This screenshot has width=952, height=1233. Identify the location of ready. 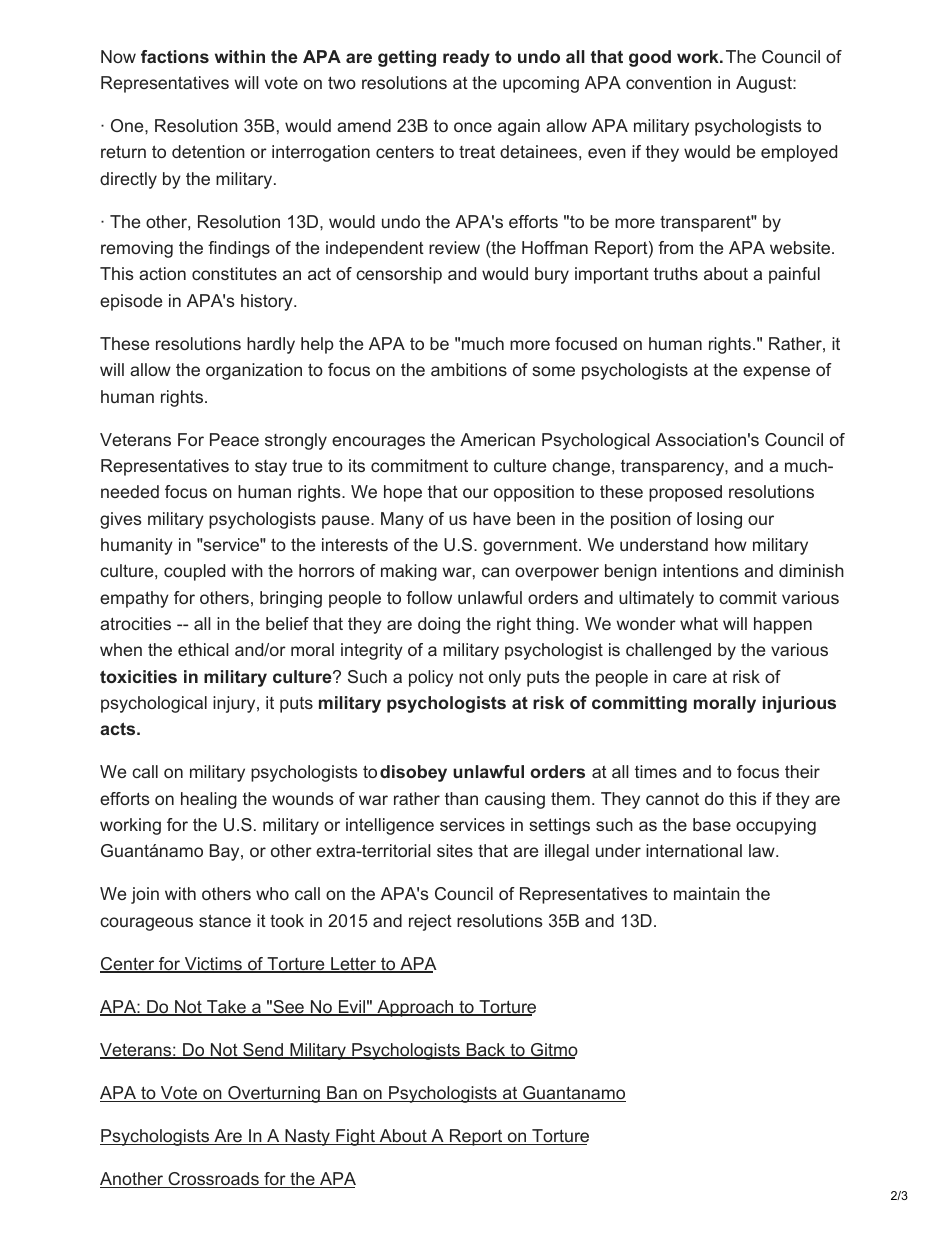
(466, 58).
